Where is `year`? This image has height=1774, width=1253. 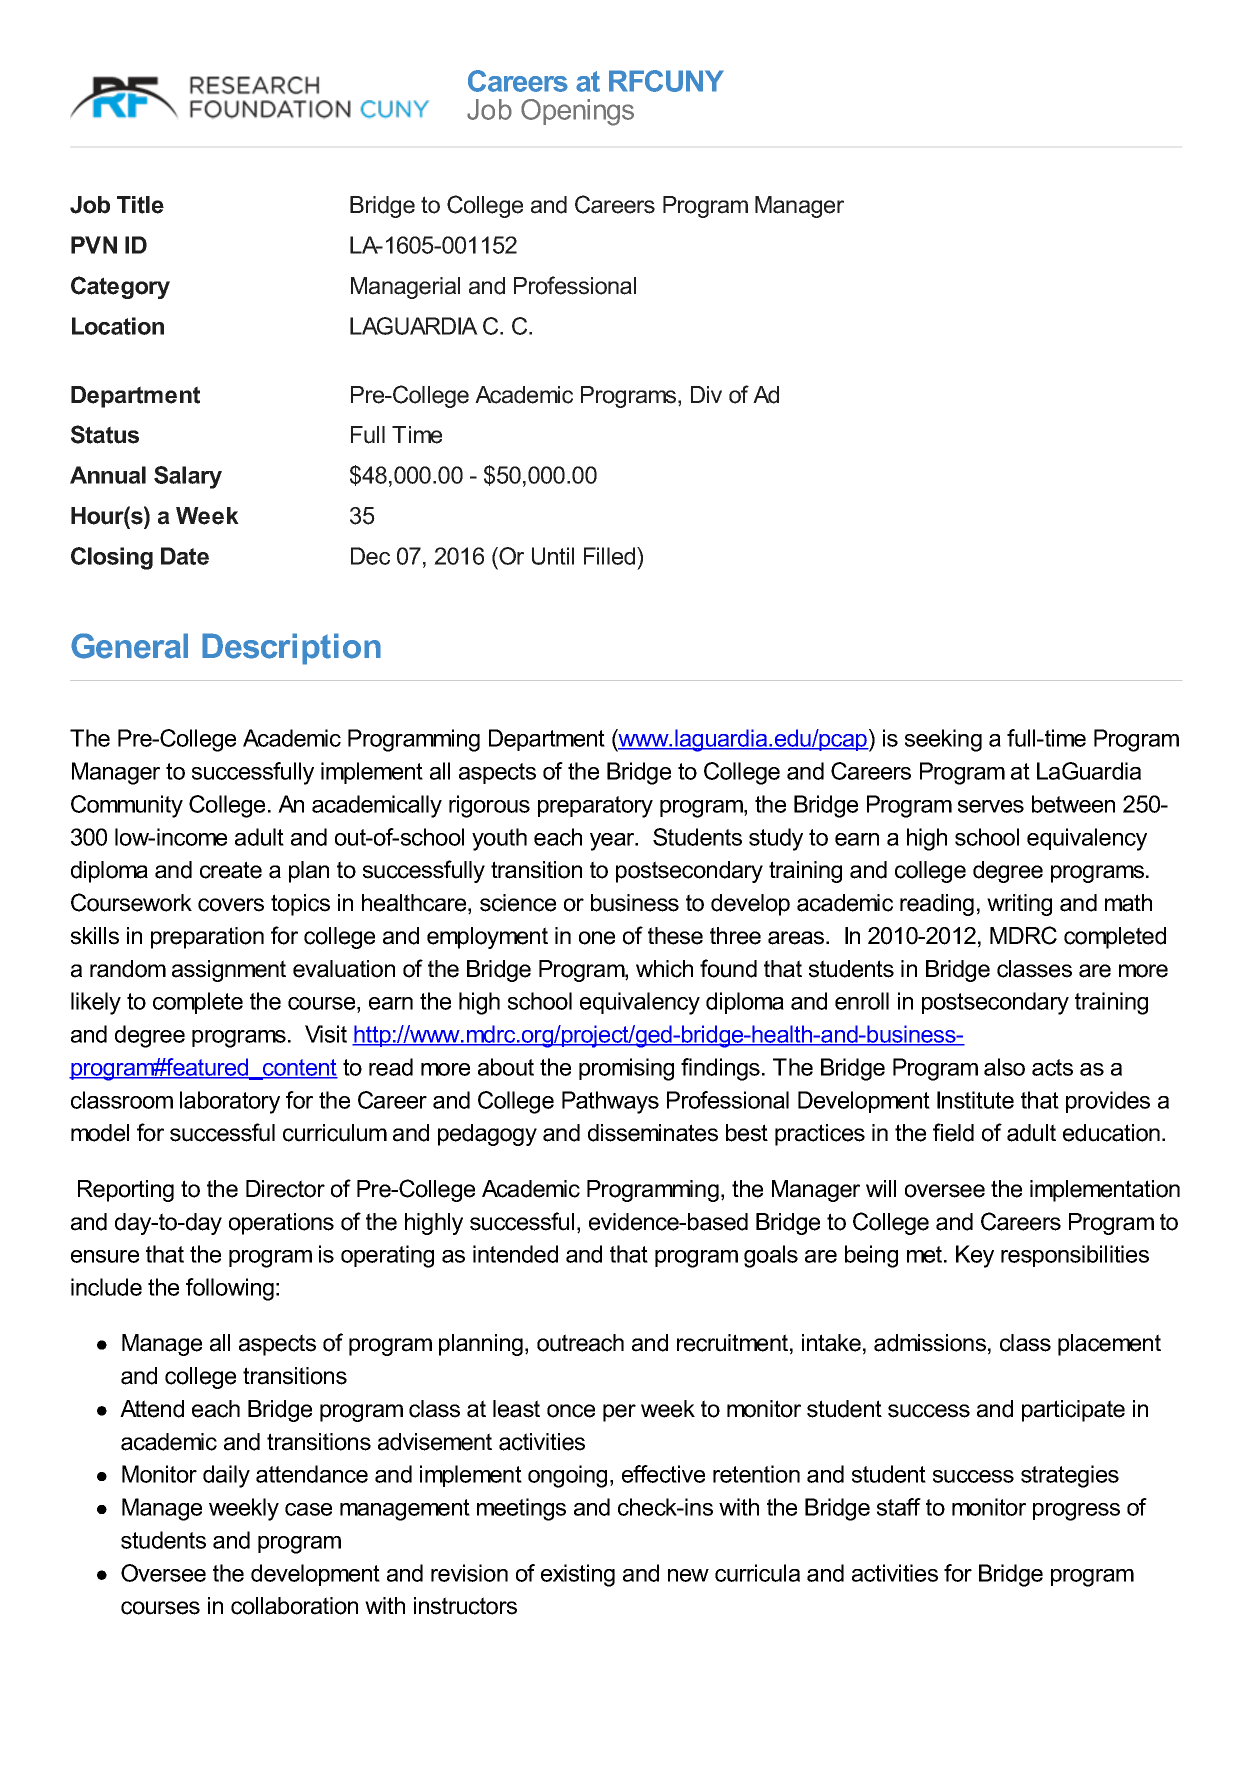 year is located at coordinates (613, 842).
